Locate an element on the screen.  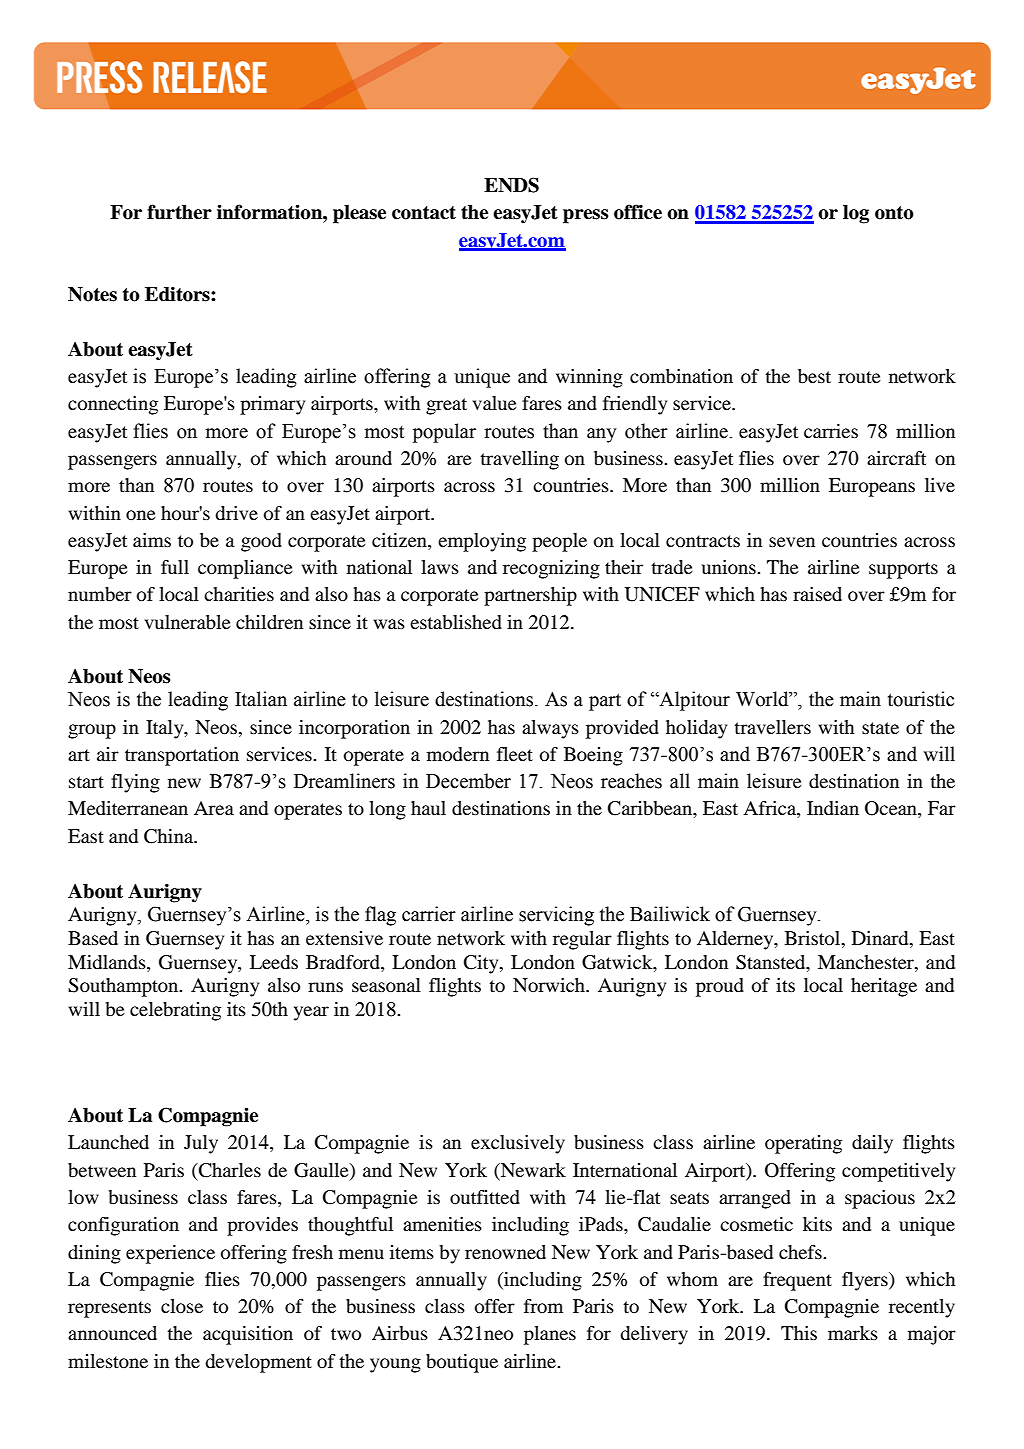
further is located at coordinates (179, 212).
